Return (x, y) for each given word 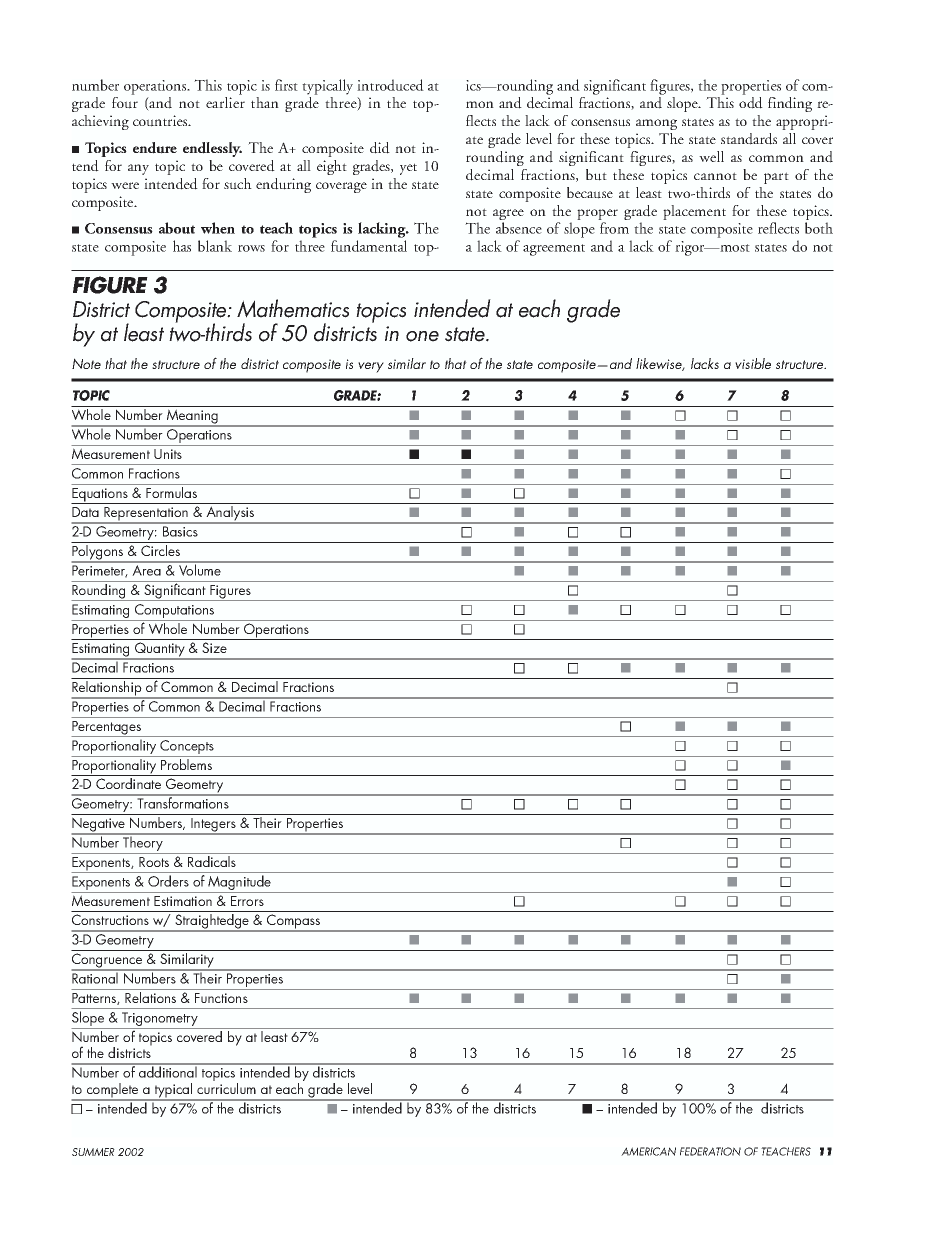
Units (168, 454)
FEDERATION (710, 1151)
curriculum (226, 1088)
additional (168, 1071)
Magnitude (240, 884)
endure (155, 148)
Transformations (183, 802)
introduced (390, 85)
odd (751, 103)
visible (753, 363)
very (371, 367)
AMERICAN (648, 1151)
